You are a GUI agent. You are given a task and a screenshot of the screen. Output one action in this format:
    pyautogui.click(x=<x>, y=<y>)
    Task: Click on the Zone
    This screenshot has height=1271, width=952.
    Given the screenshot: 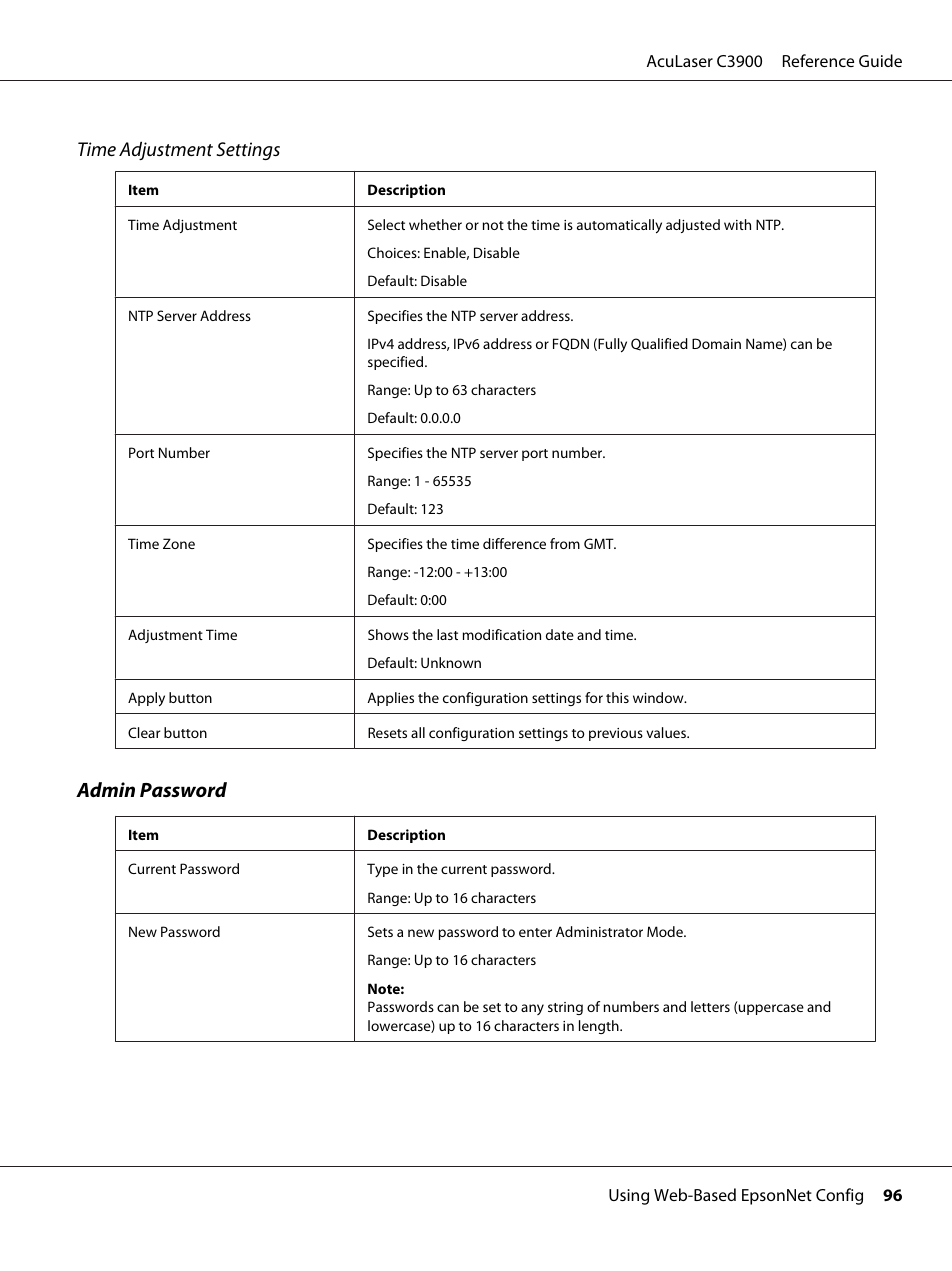 What is the action you would take?
    pyautogui.click(x=179, y=543)
